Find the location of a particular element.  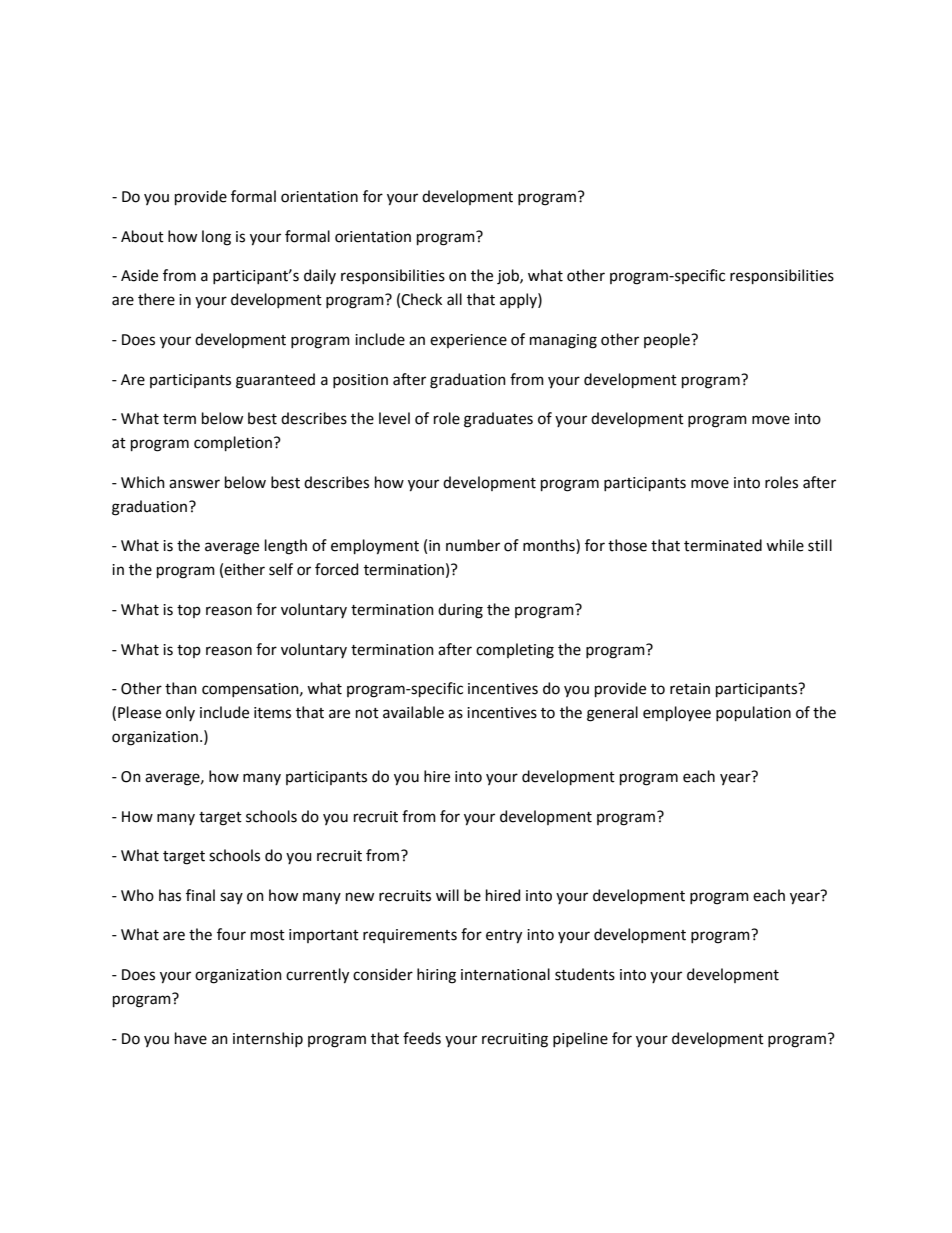

long is located at coordinates (216, 238).
